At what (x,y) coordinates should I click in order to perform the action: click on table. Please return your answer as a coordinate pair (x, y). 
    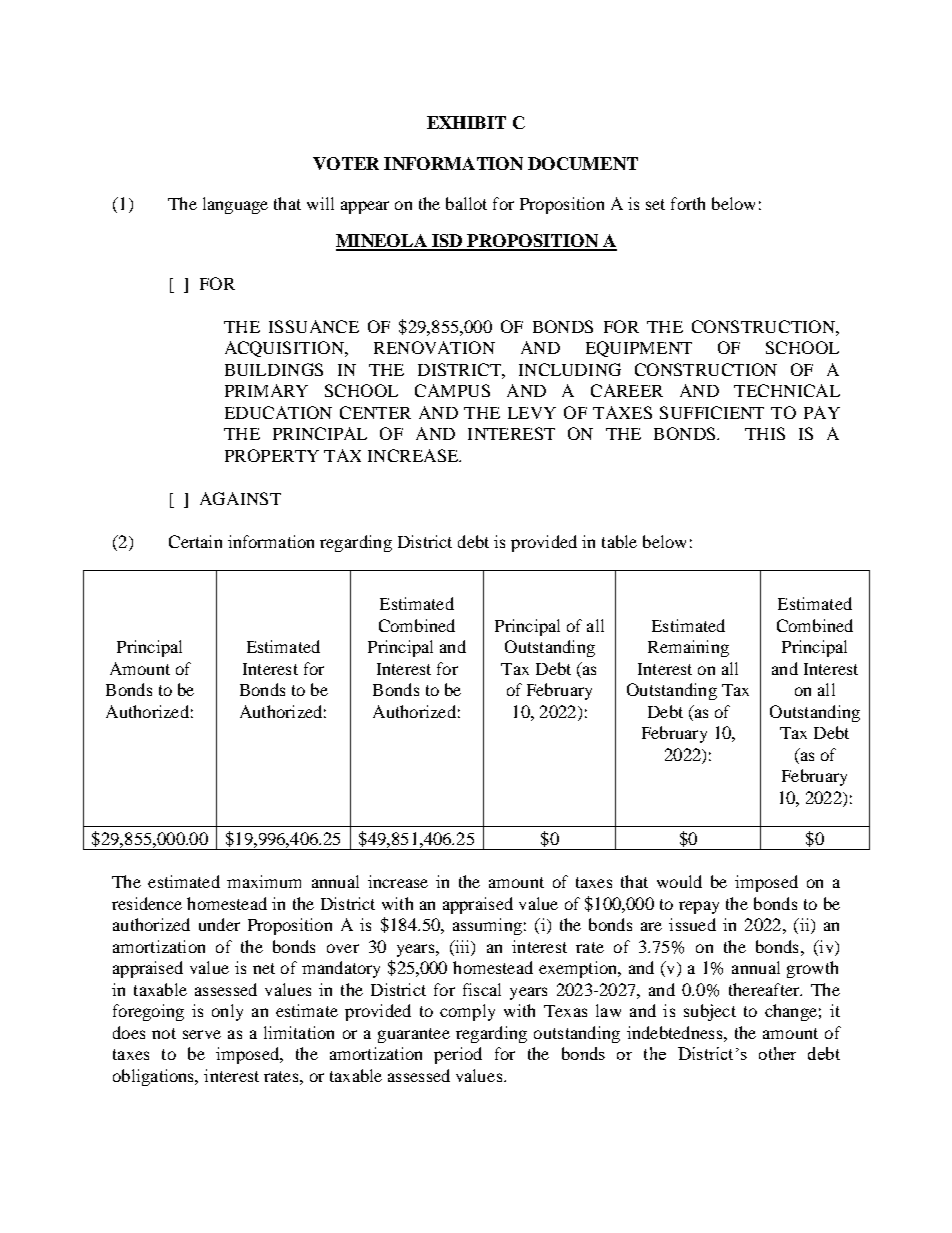
    Looking at the image, I should click on (619, 541).
